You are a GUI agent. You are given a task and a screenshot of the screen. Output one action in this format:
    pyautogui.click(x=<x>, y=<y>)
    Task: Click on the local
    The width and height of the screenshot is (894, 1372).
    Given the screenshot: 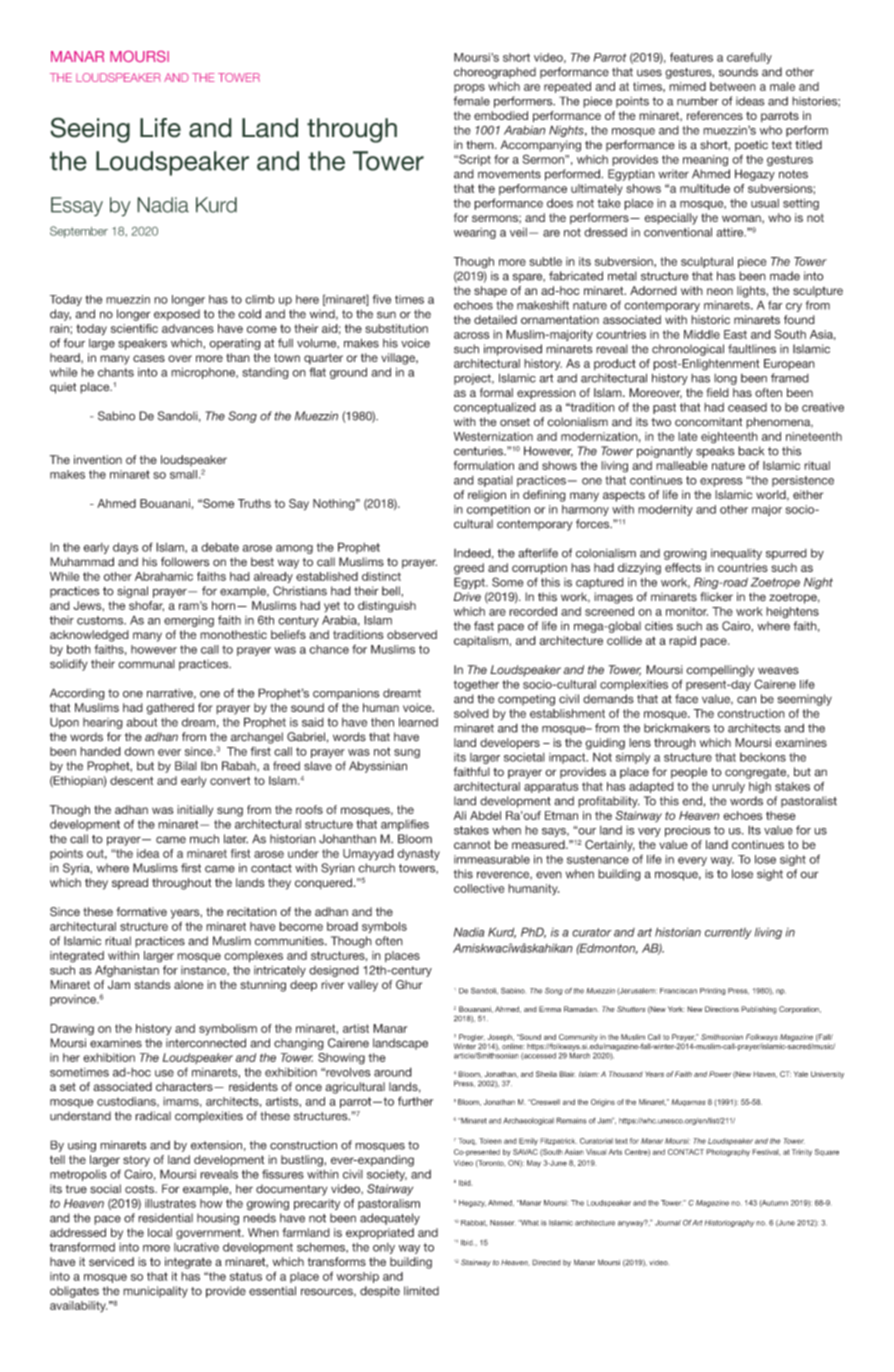 What is the action you would take?
    pyautogui.click(x=160, y=1232)
